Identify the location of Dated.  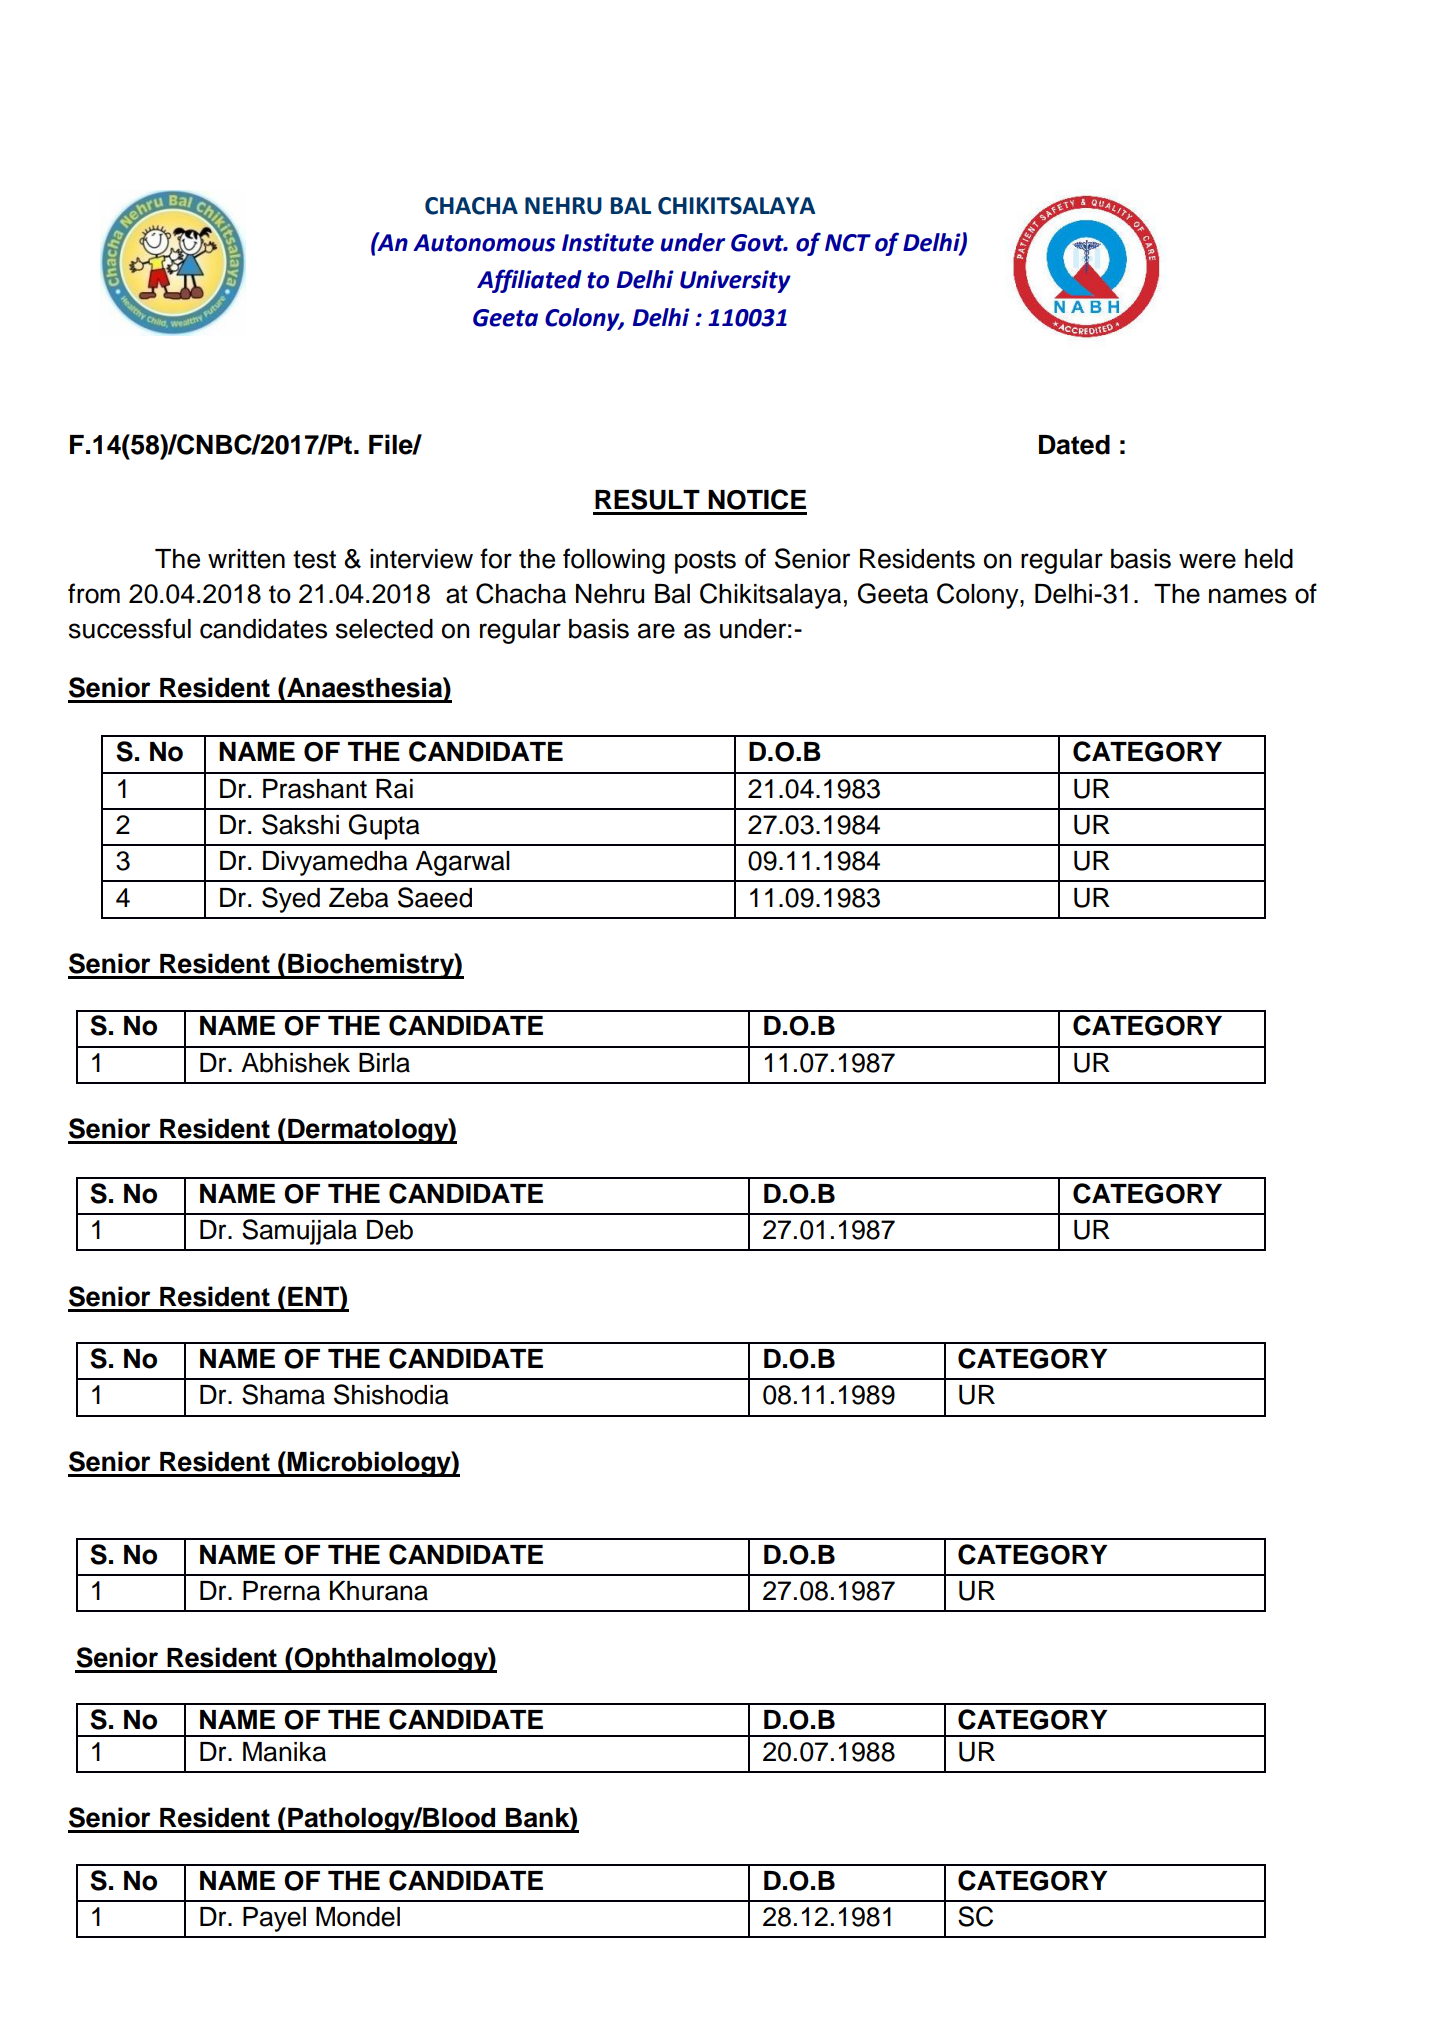
(1074, 445).
